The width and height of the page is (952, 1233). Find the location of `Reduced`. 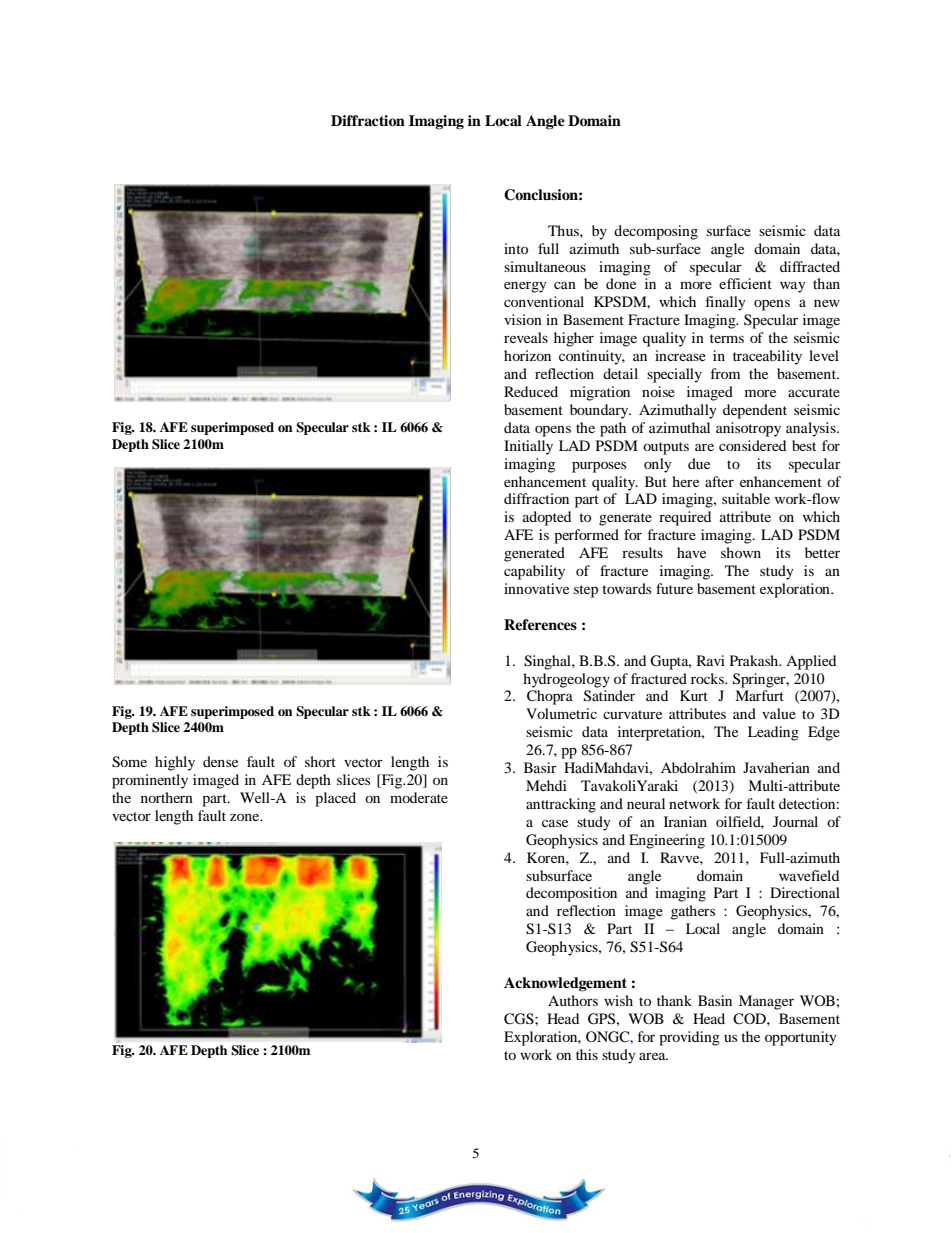

Reduced is located at coordinates (531, 391).
